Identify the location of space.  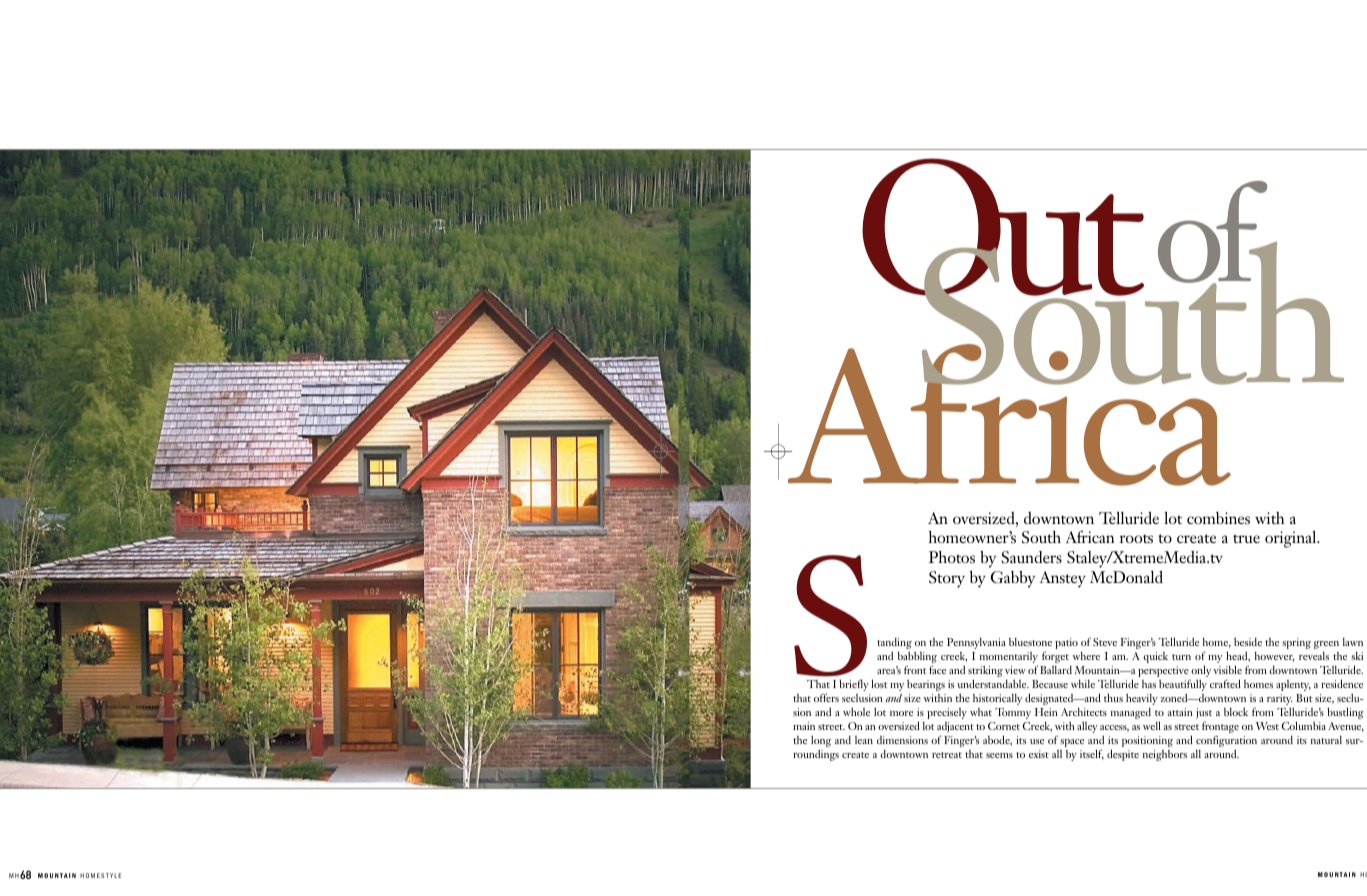
(1072, 743).
